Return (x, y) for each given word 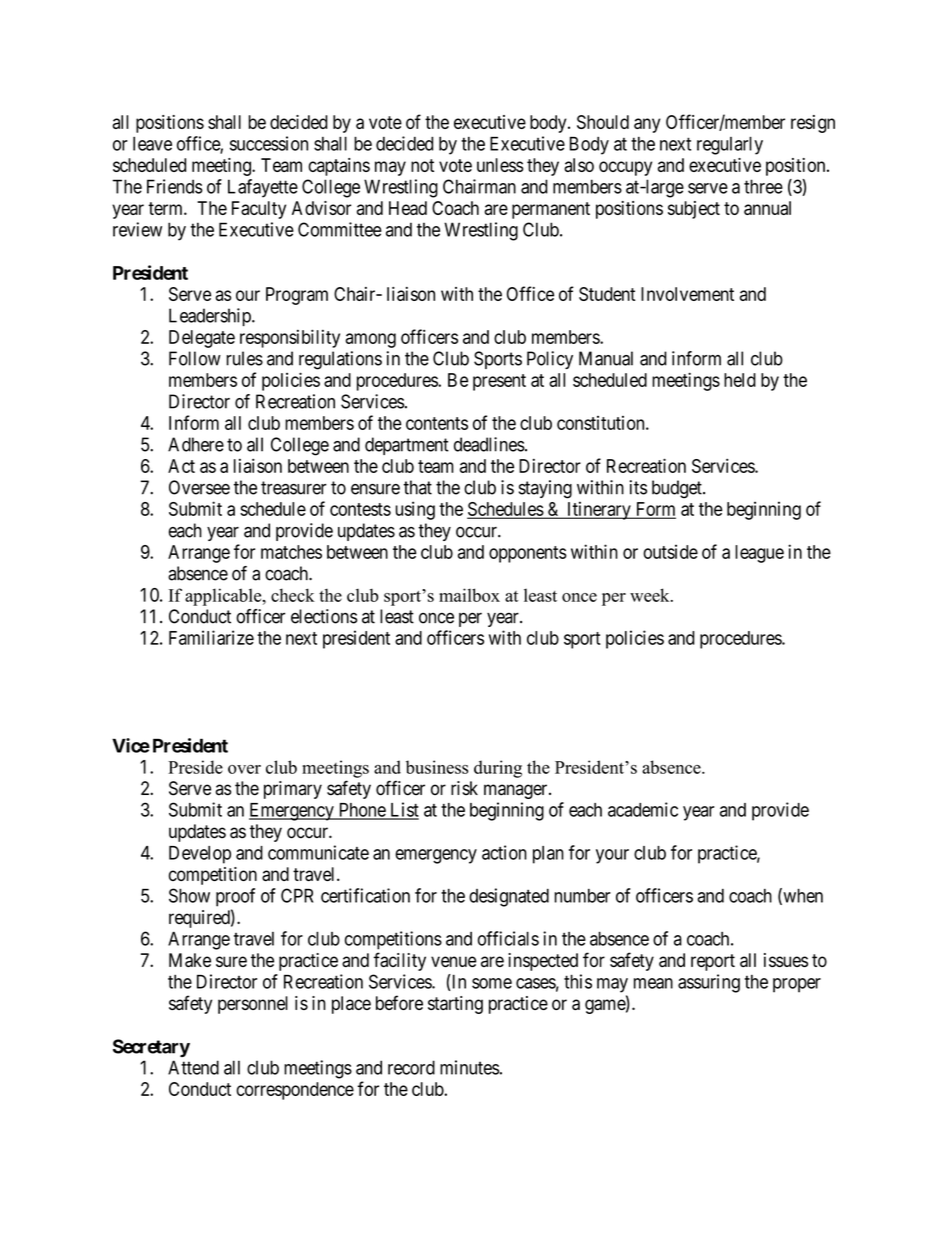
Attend (193, 1067)
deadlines (489, 444)
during (498, 769)
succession (269, 143)
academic (643, 809)
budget (678, 489)
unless (500, 165)
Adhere (196, 444)
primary (293, 790)
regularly (730, 145)
